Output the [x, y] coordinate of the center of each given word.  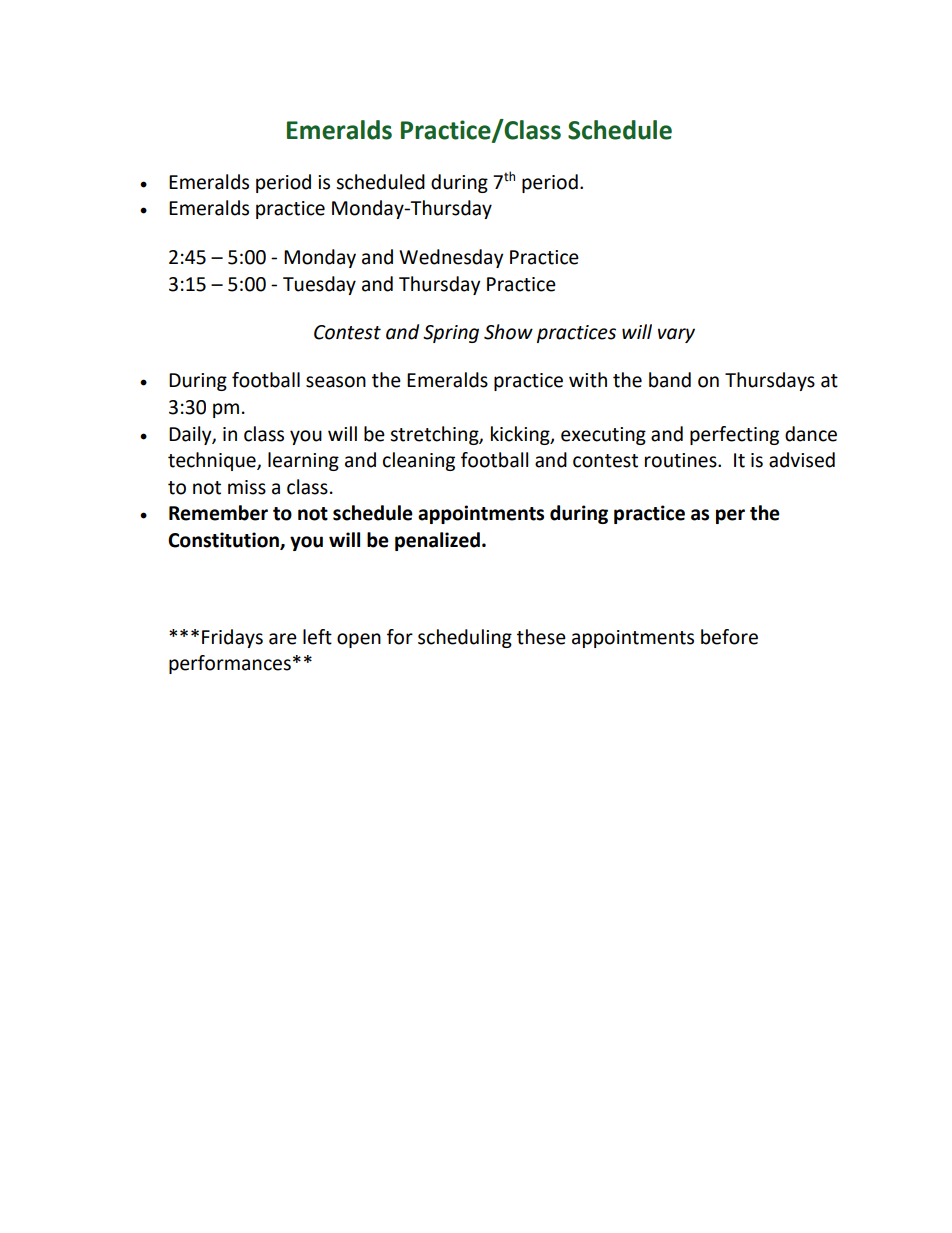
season [336, 382]
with [588, 380]
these [541, 637]
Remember [218, 513]
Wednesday [451, 258]
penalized [437, 541]
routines [682, 460]
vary [676, 335]
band [670, 380]
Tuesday [319, 285]
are [283, 639]
